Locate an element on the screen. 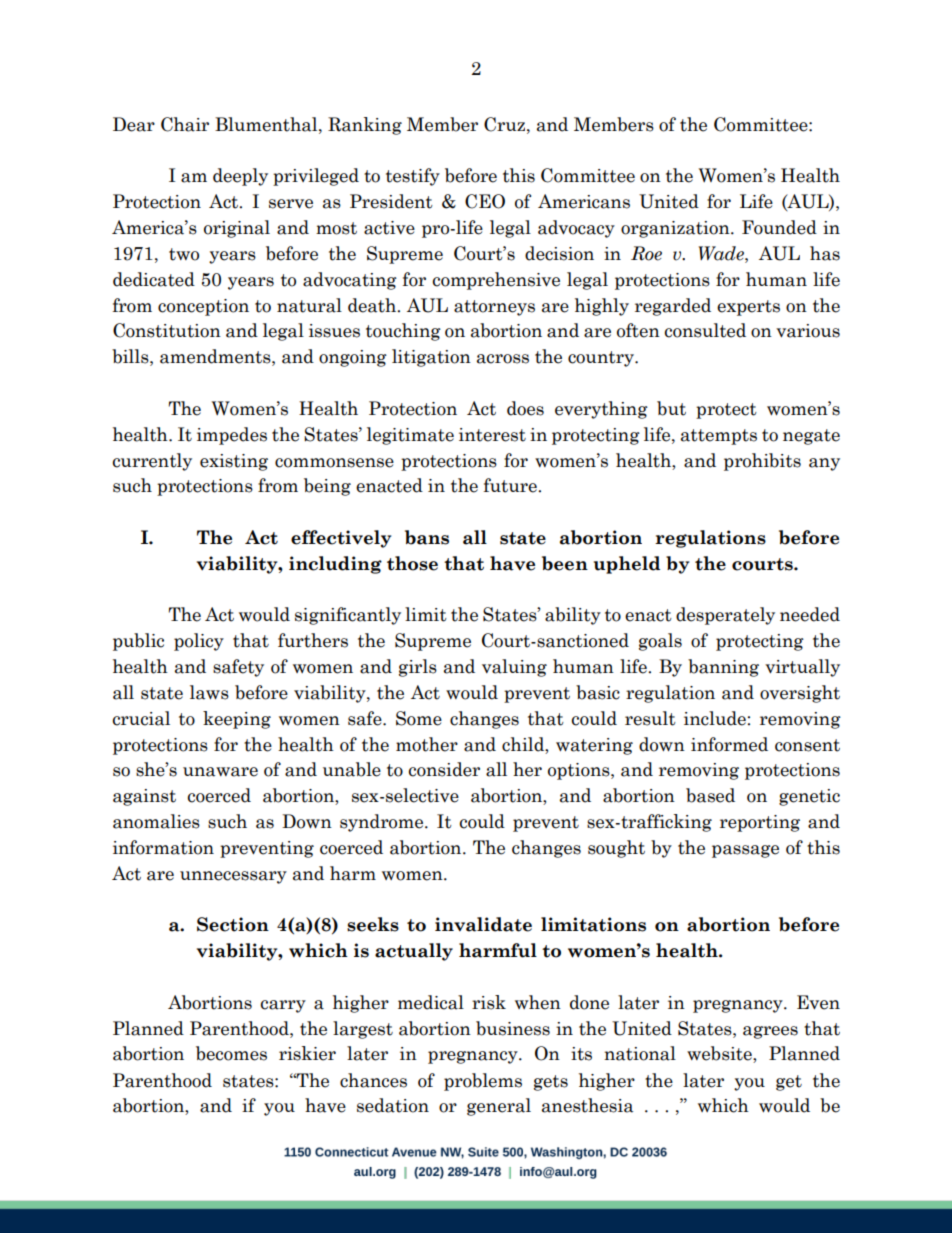  valuing is located at coordinates (514, 668).
